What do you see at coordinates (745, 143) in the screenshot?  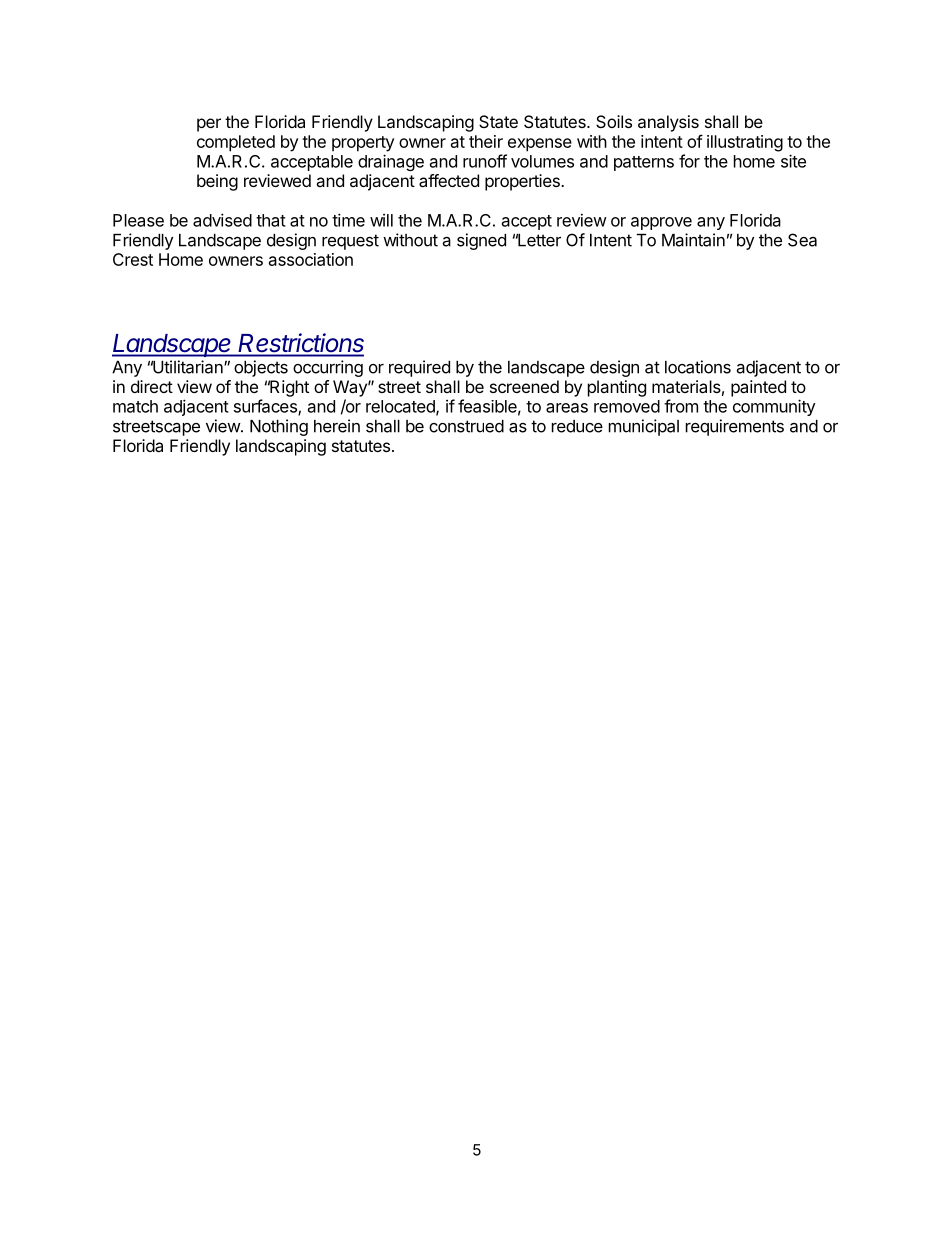 I see `illustrating` at bounding box center [745, 143].
